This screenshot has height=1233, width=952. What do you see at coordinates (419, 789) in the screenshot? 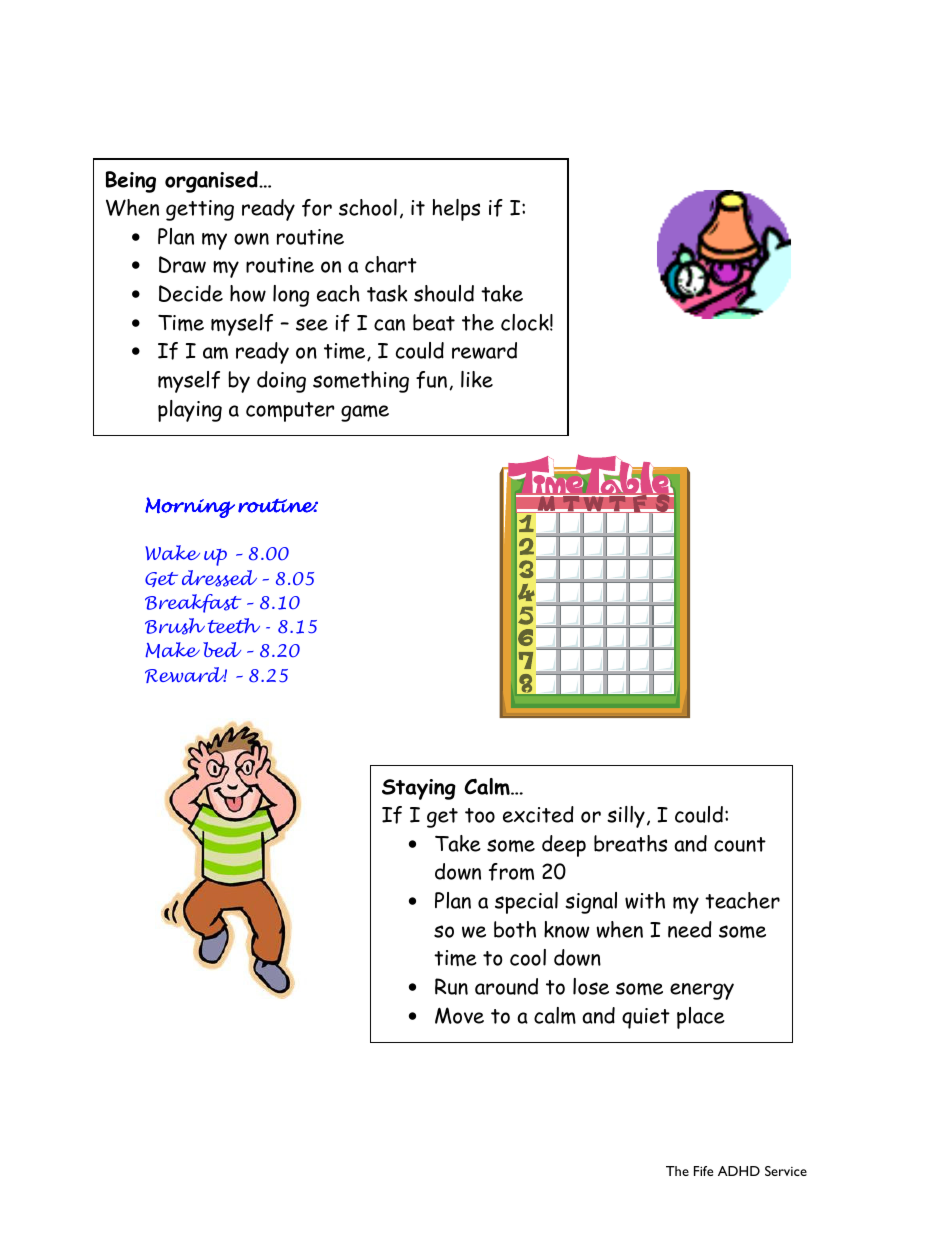
I see `Staying` at bounding box center [419, 789].
